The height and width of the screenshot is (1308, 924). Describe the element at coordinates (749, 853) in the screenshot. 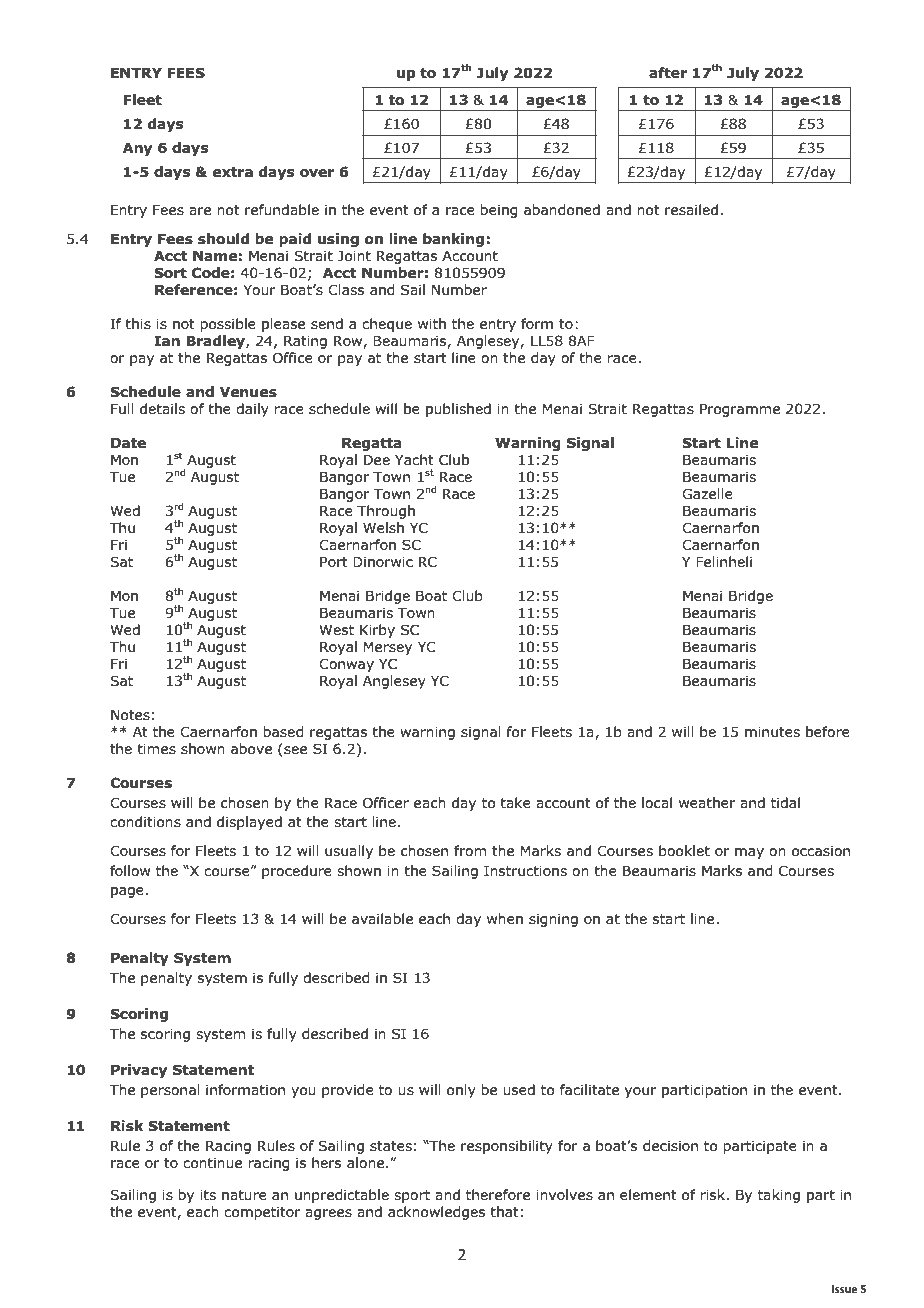

I see `may` at that location.
